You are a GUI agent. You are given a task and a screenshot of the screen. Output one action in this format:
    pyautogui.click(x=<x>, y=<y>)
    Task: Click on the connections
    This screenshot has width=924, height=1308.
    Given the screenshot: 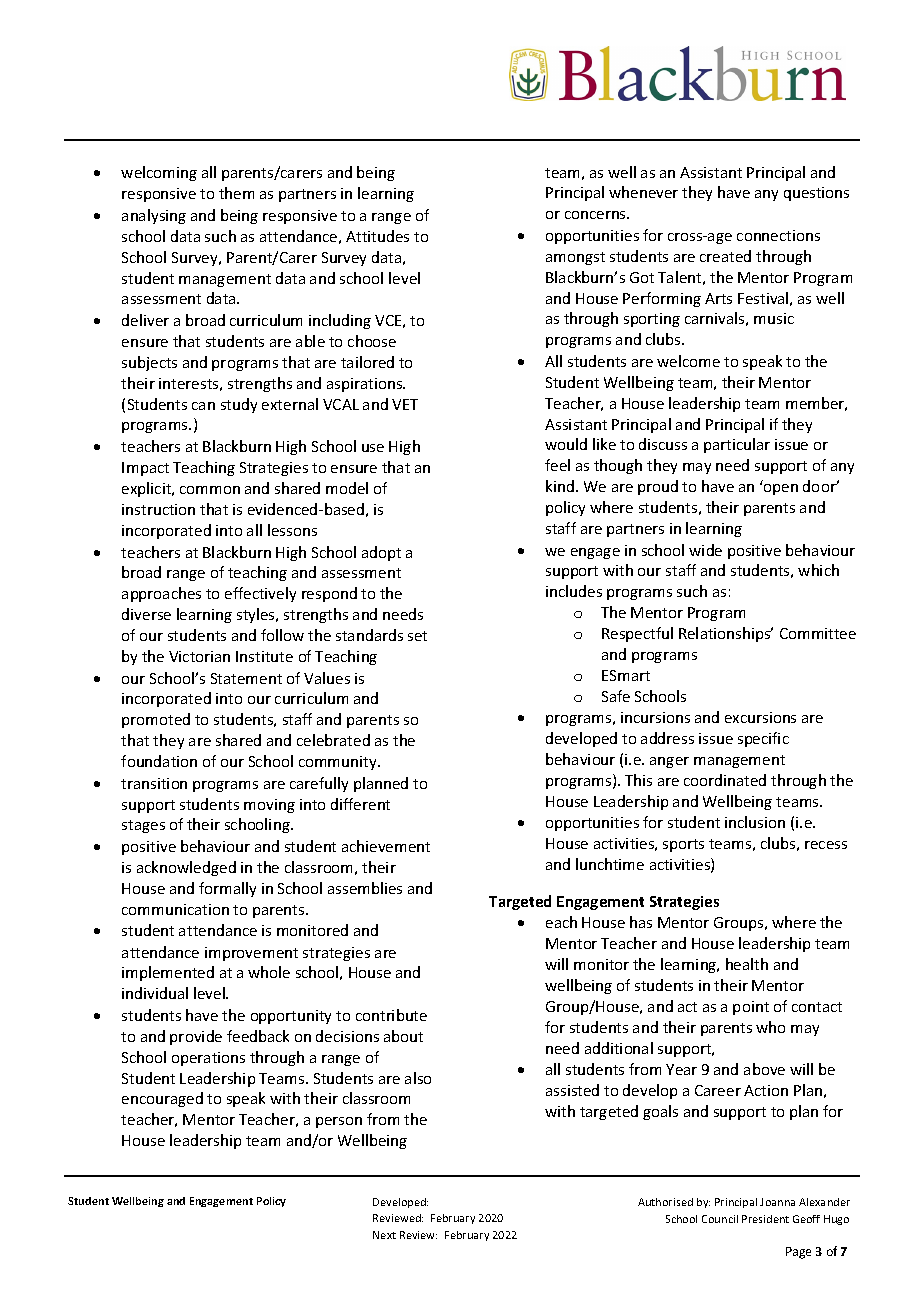 What is the action you would take?
    pyautogui.click(x=778, y=235)
